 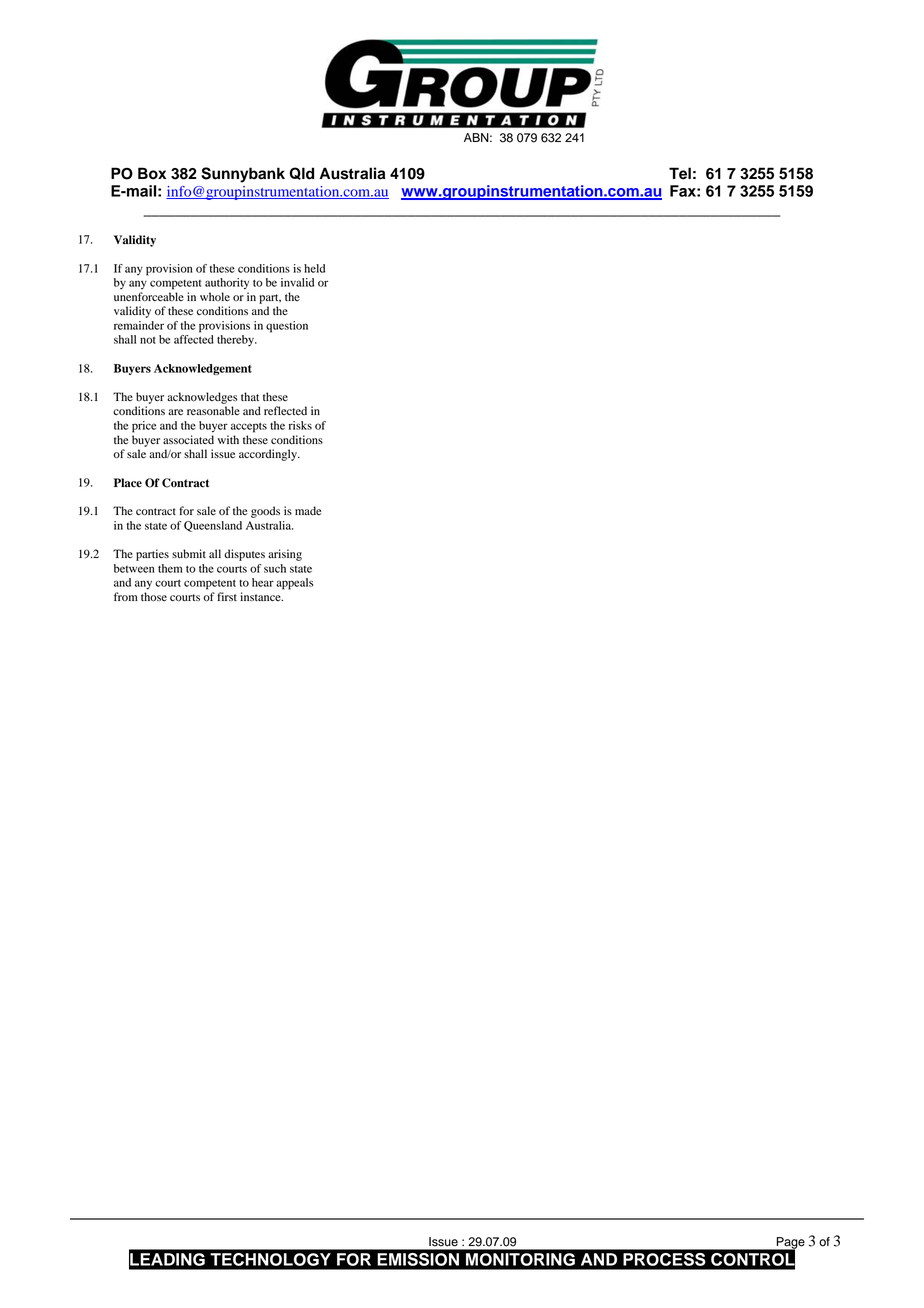 What do you see at coordinates (294, 584) in the screenshot?
I see `appeals` at bounding box center [294, 584].
